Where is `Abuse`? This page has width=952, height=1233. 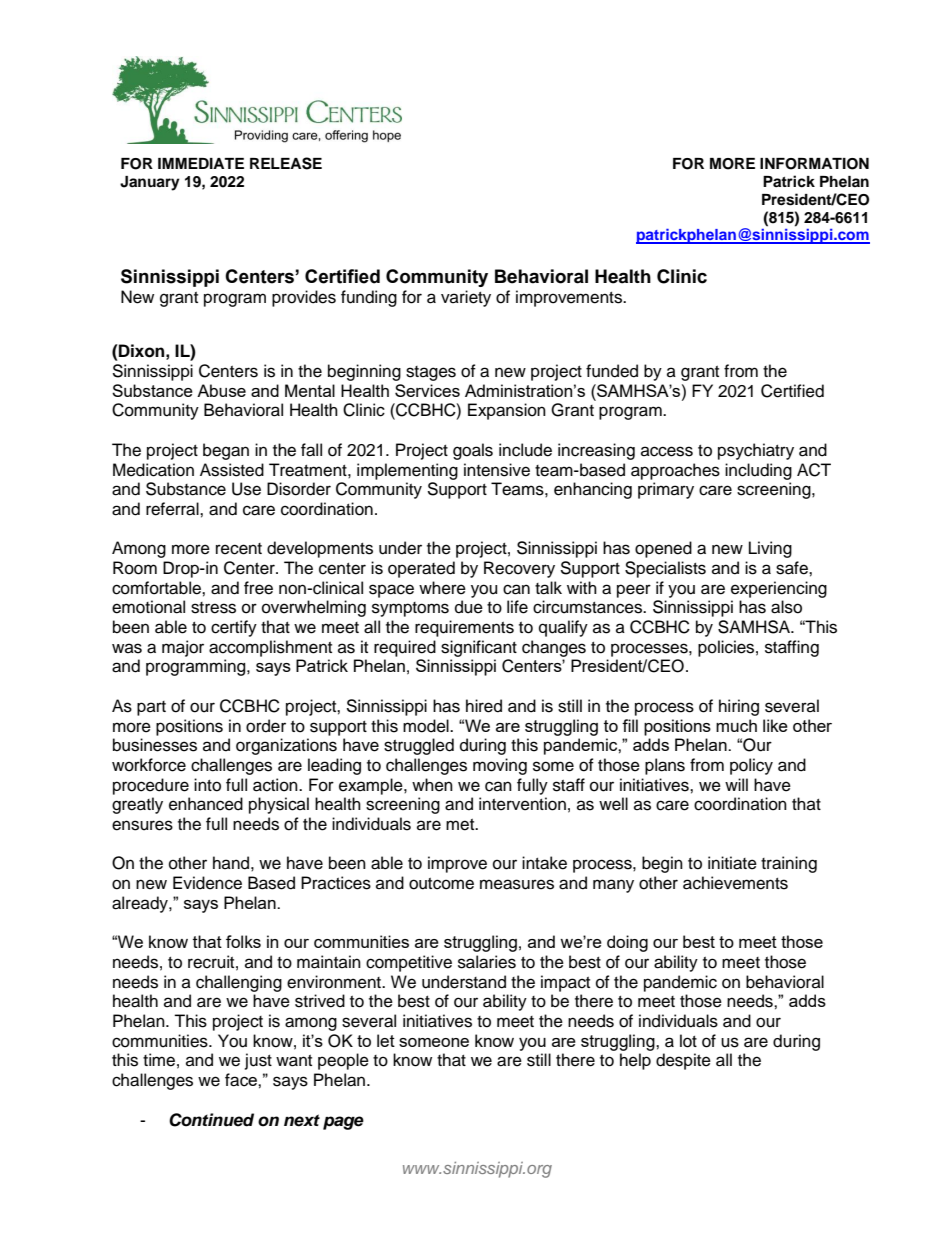 Abuse is located at coordinates (221, 390).
